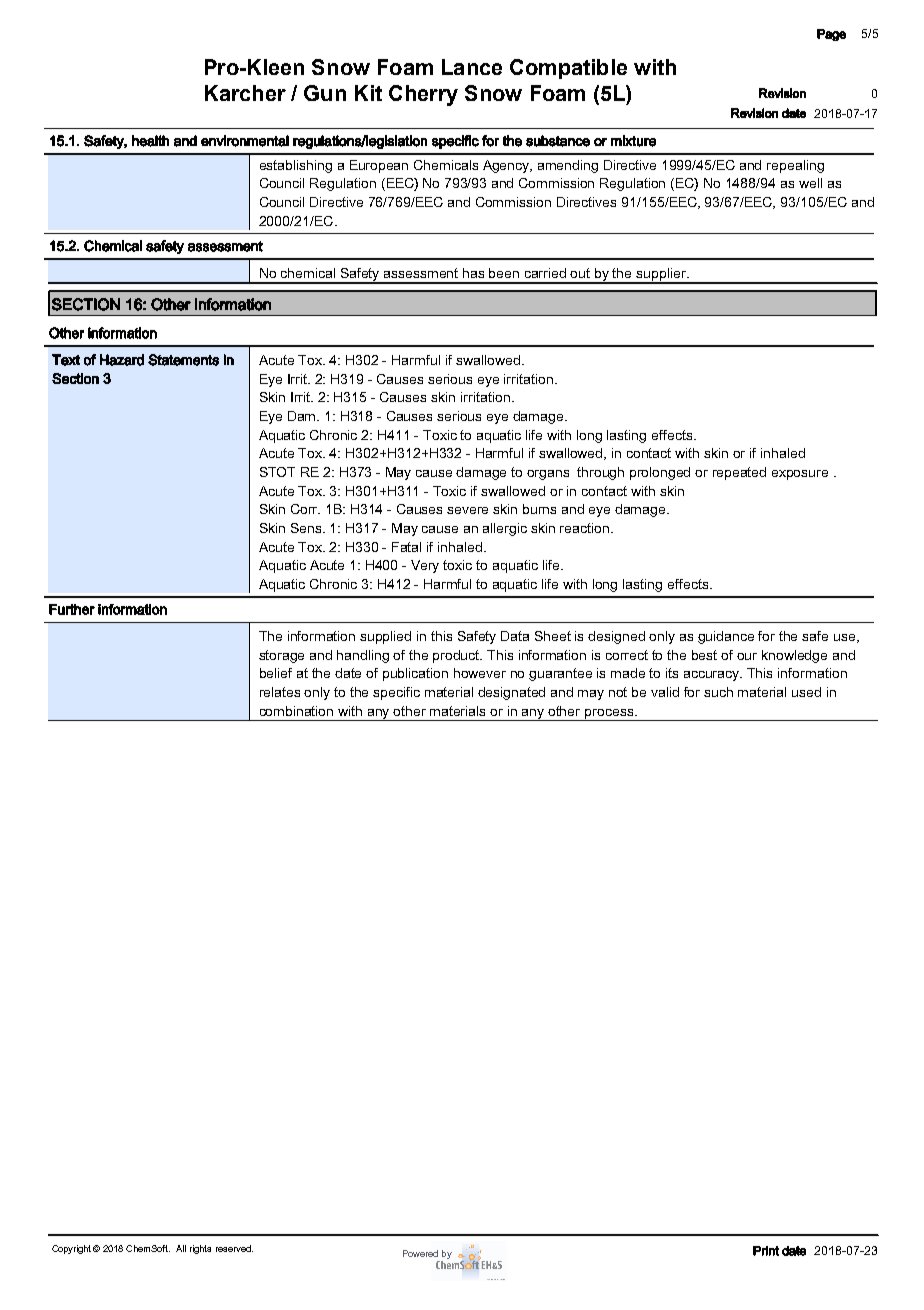  What do you see at coordinates (150, 141) in the image?
I see `health` at bounding box center [150, 141].
